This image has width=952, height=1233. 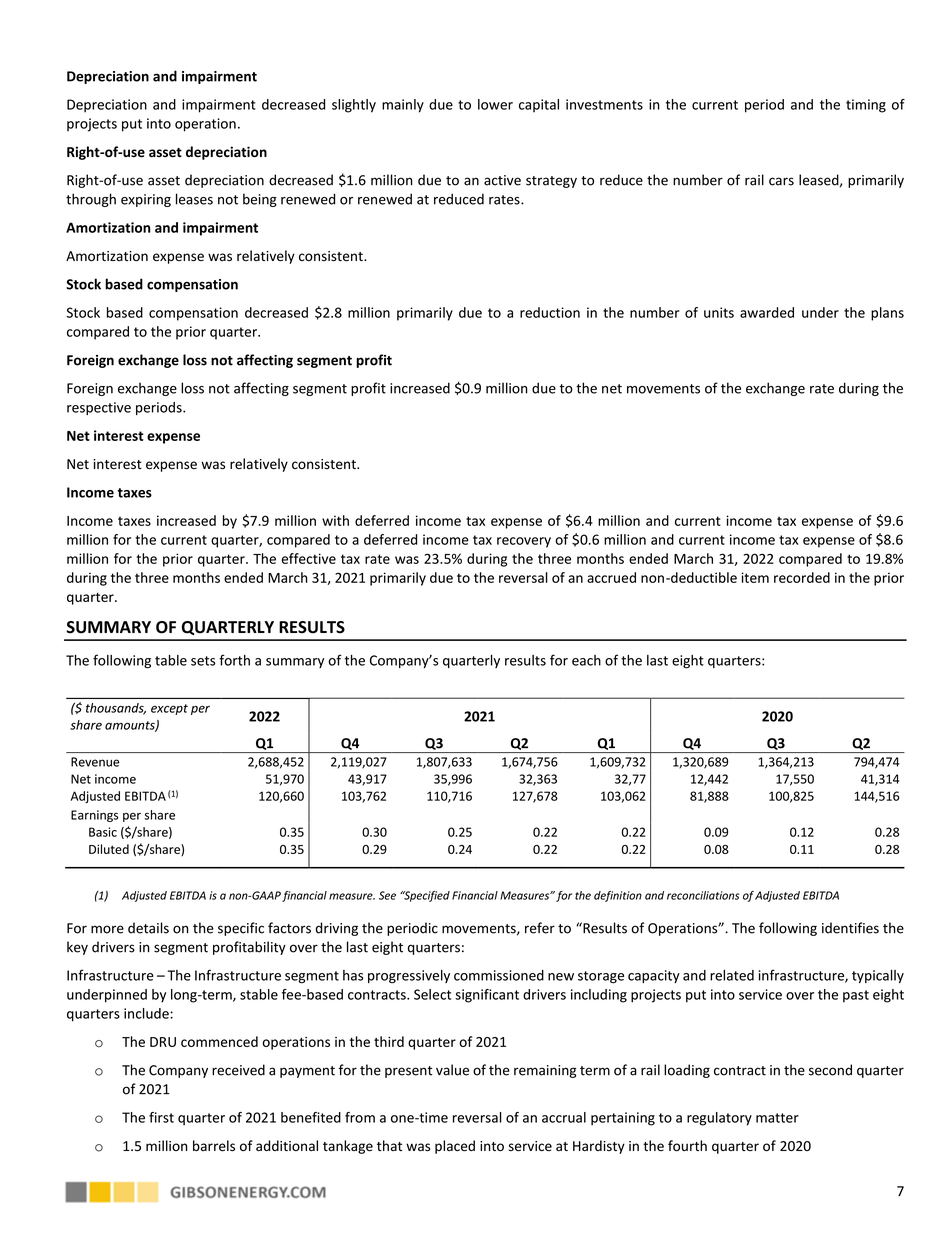 I want to click on Specified, so click(x=426, y=896).
